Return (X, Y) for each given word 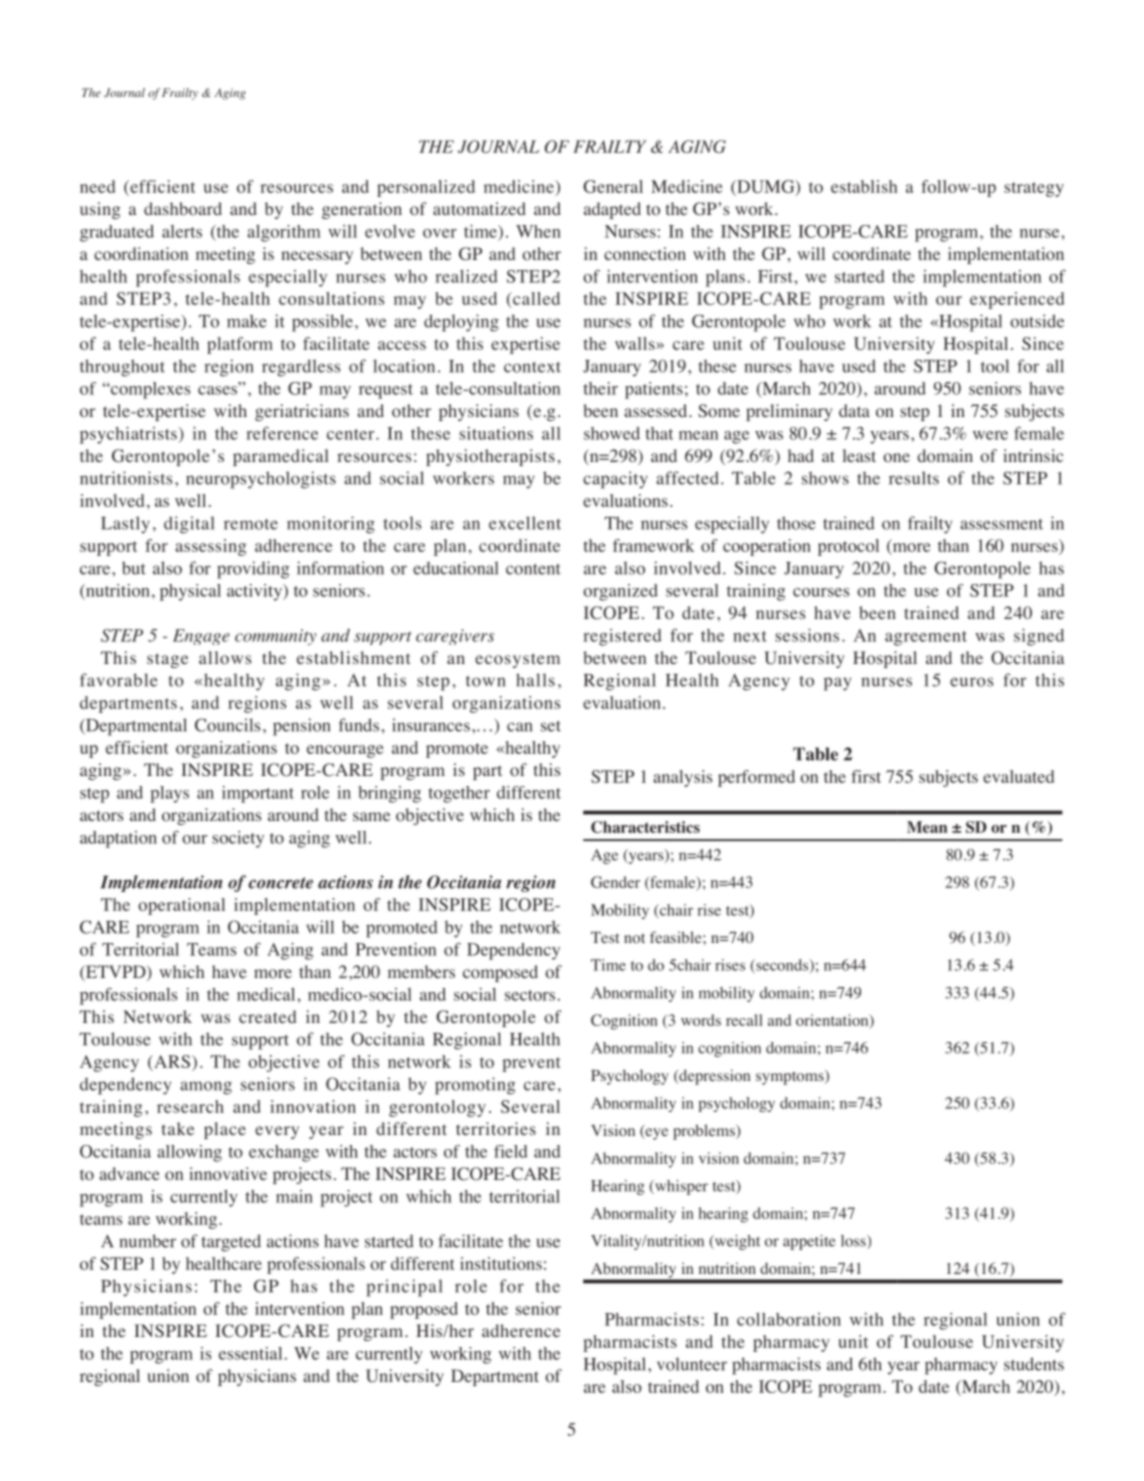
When (538, 231)
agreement (926, 638)
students (1034, 1364)
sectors (530, 995)
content (533, 569)
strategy (1034, 189)
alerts (182, 231)
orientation (833, 1021)
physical (190, 592)
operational (181, 906)
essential (250, 1353)
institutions (501, 1263)
